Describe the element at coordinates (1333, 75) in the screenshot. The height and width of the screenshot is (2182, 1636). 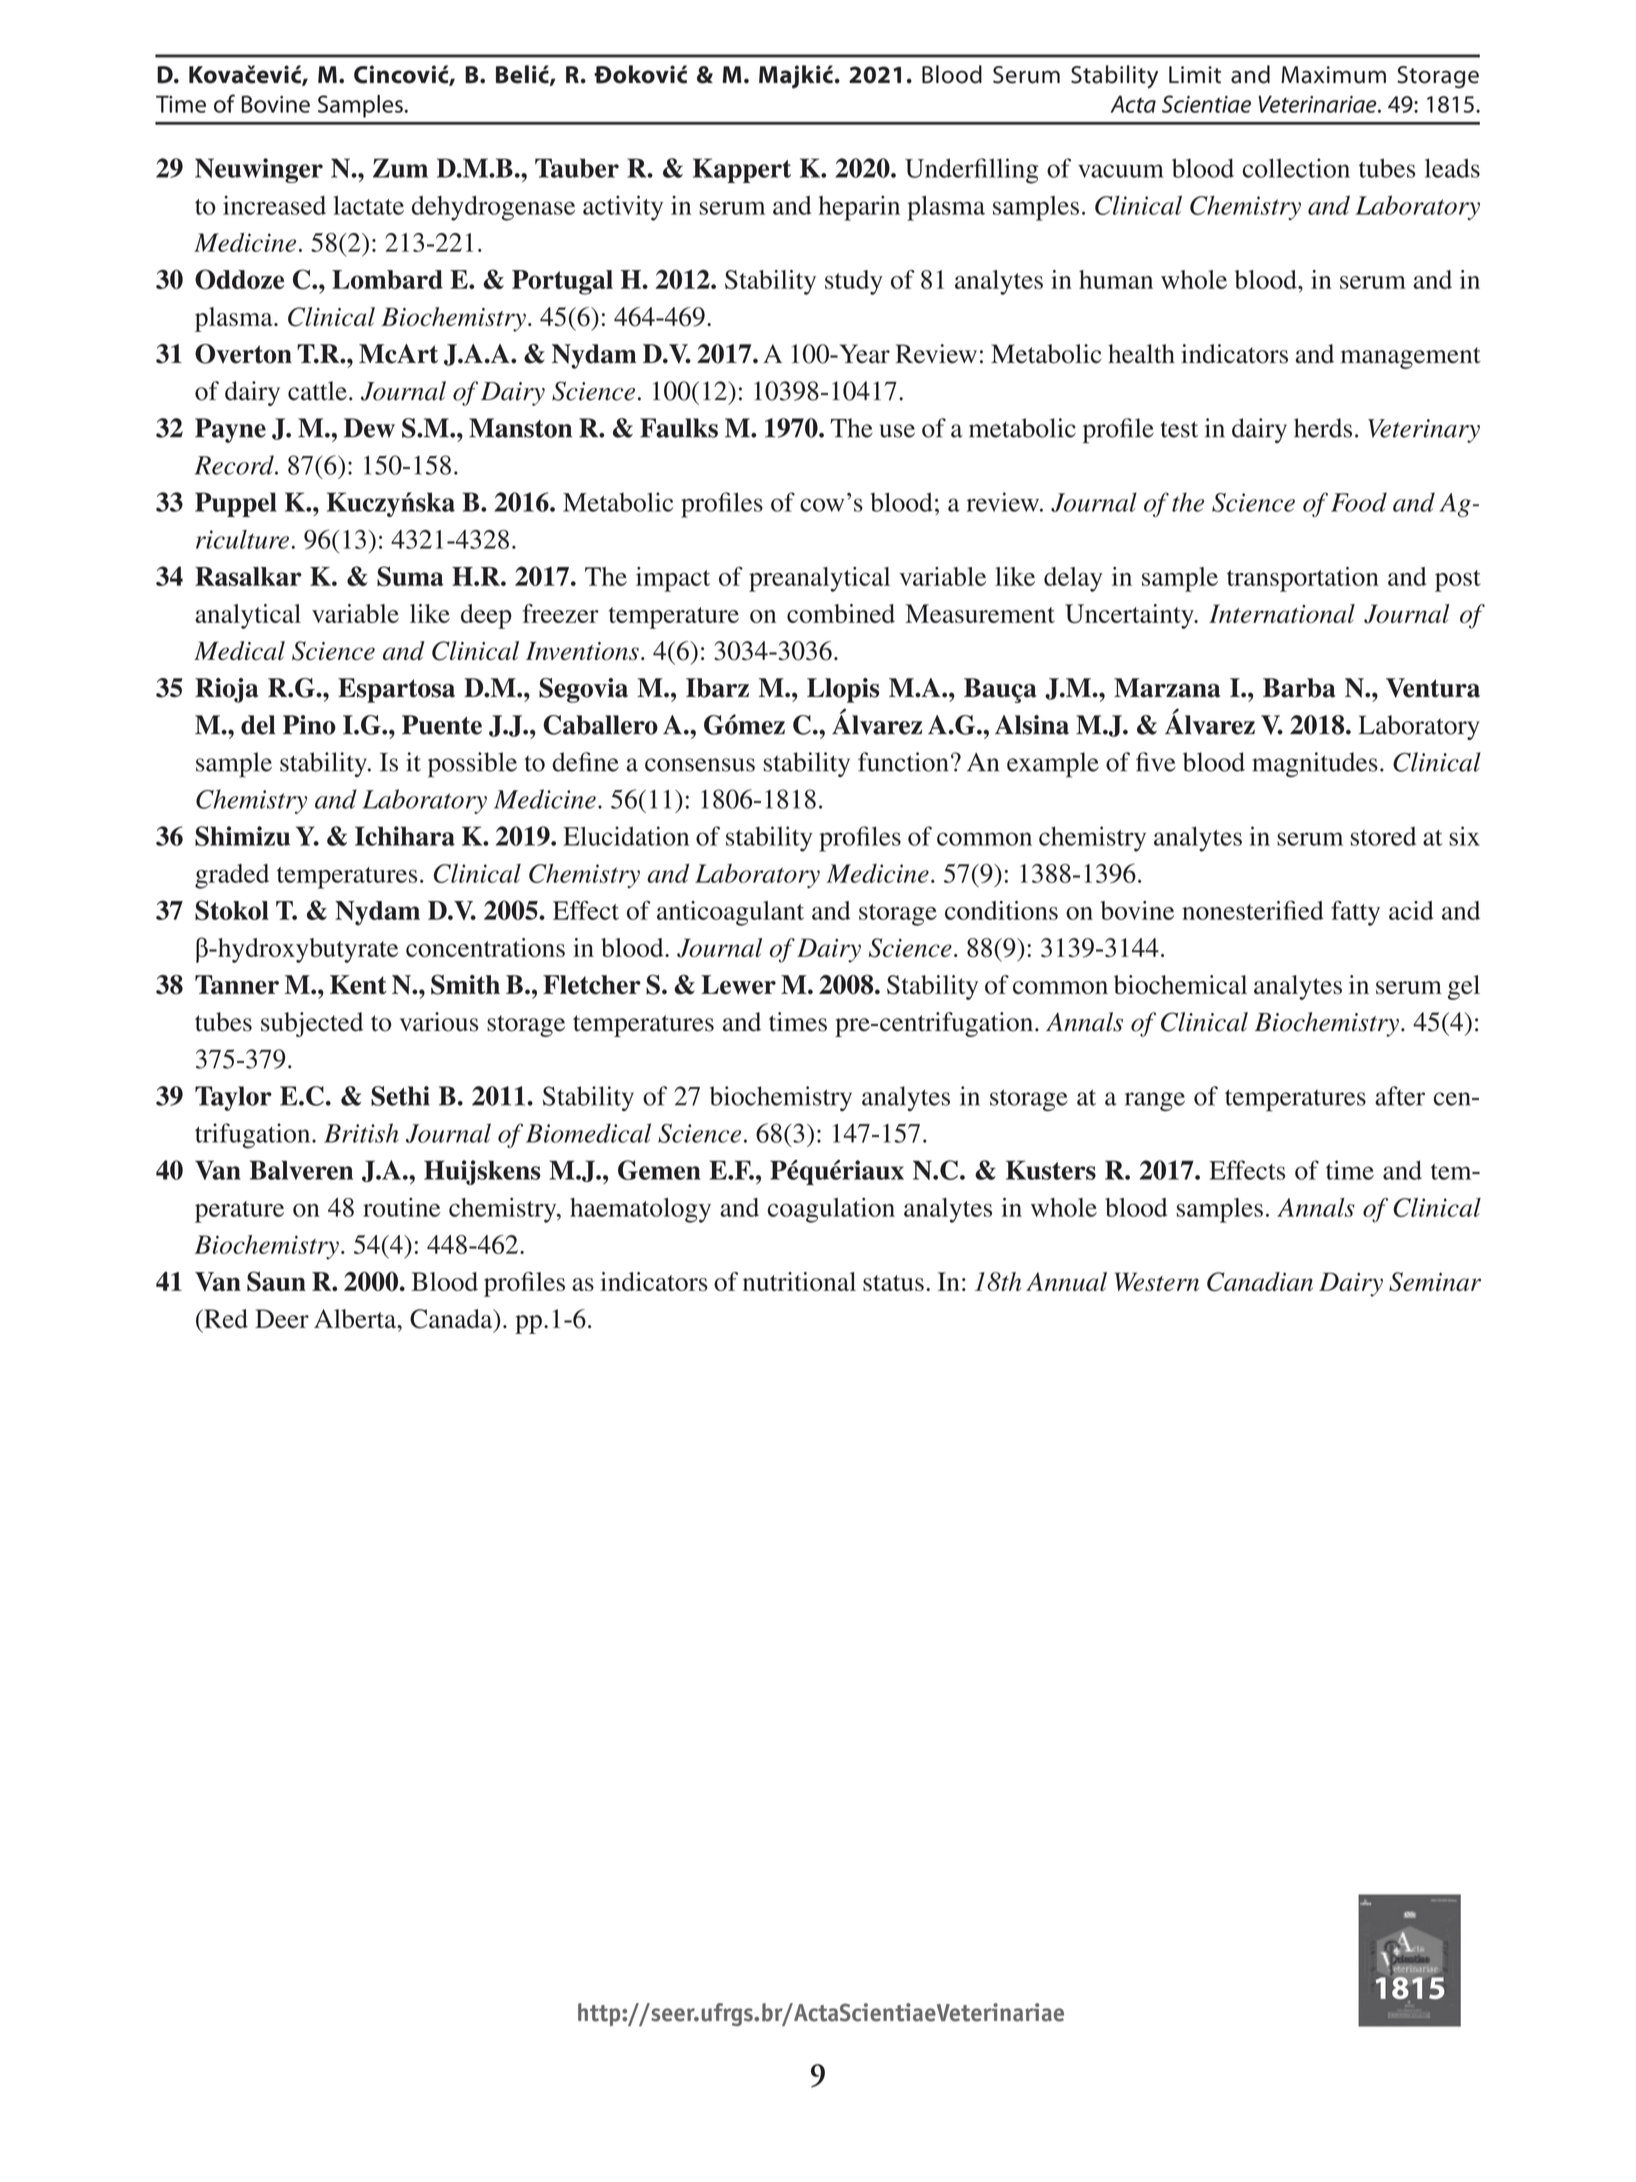
I see `Maximum` at that location.
